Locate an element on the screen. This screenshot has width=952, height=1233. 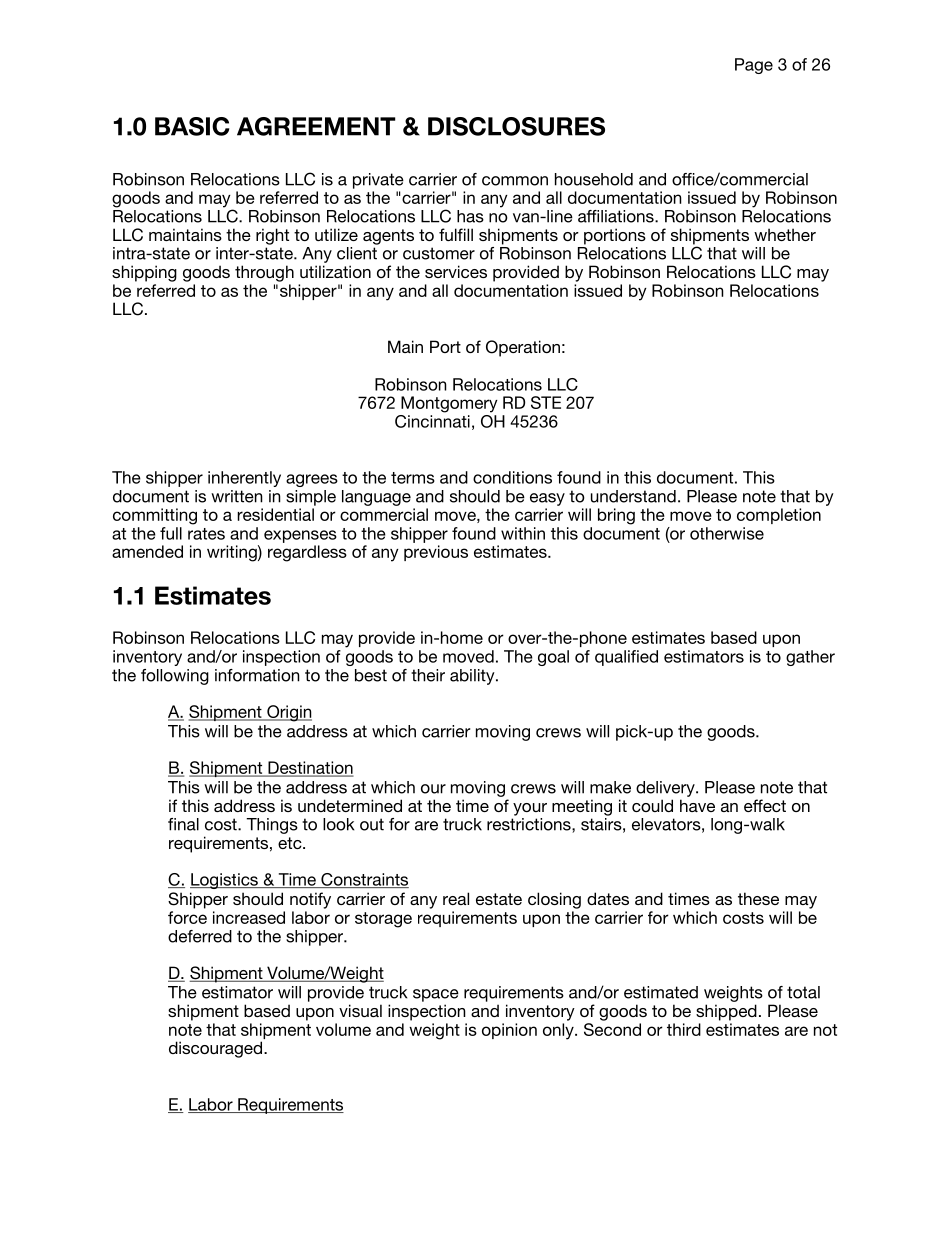
BASIC is located at coordinates (192, 126).
